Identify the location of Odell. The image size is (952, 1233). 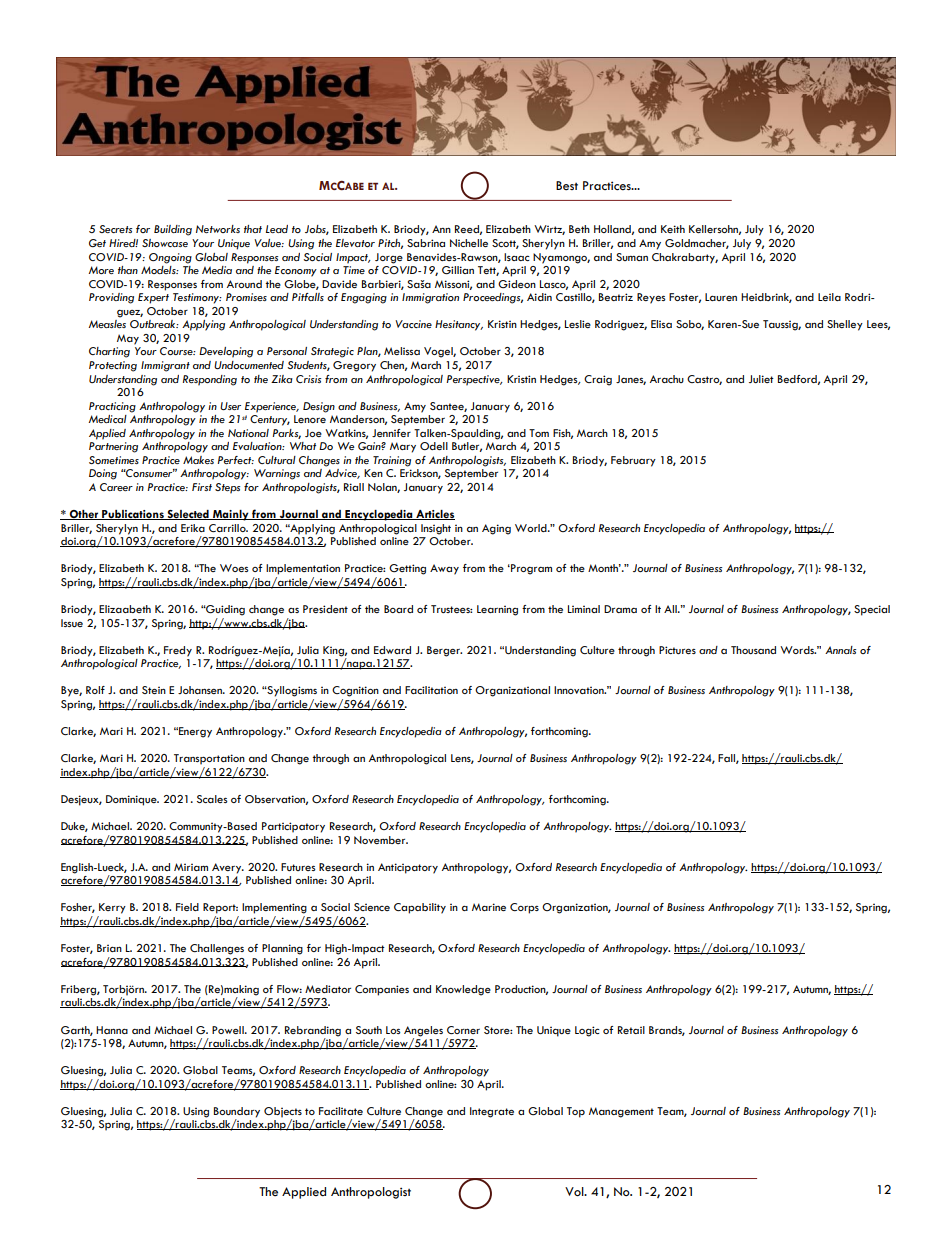
(434, 446).
